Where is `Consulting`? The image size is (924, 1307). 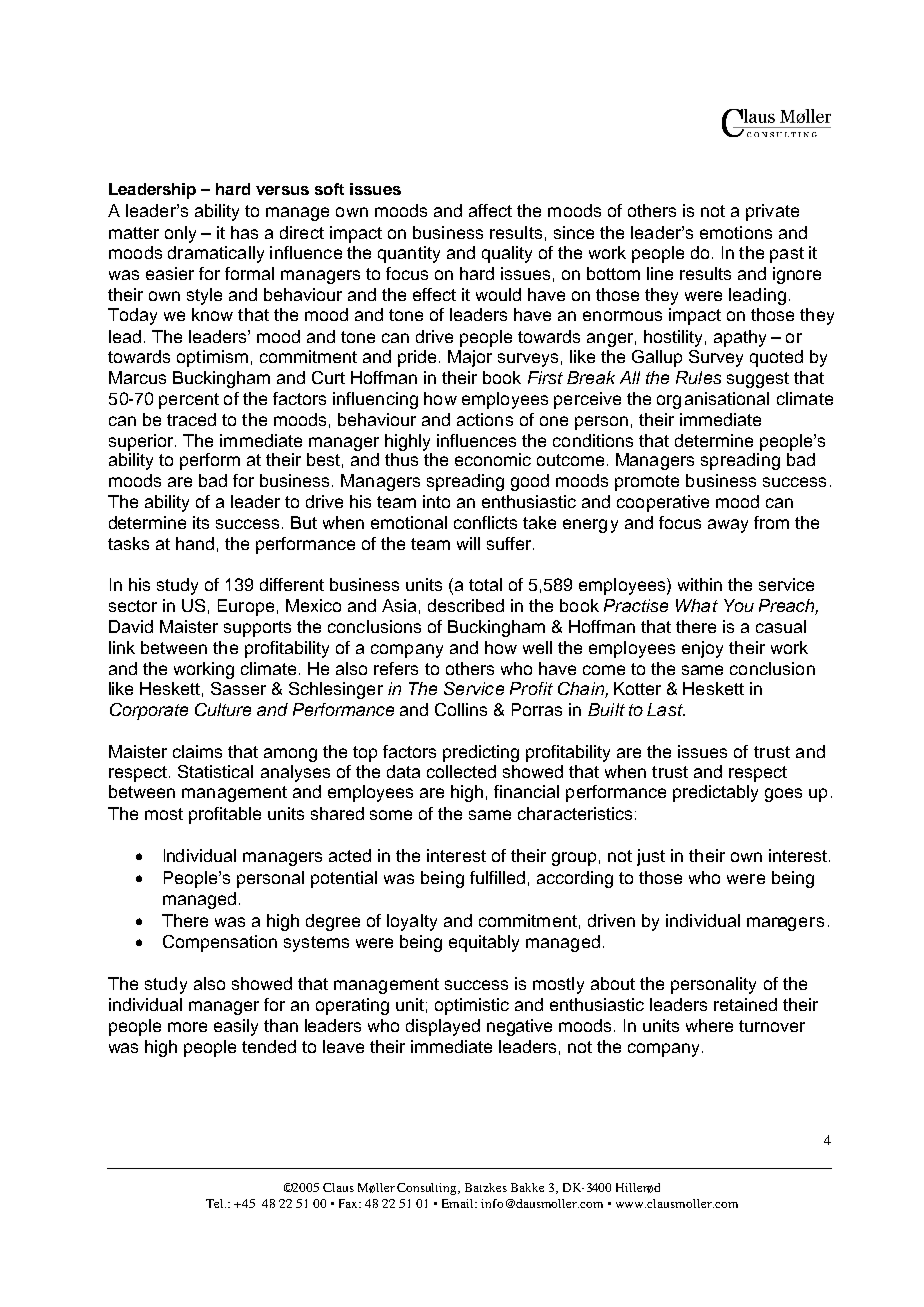
Consulting is located at coordinates (428, 1189).
